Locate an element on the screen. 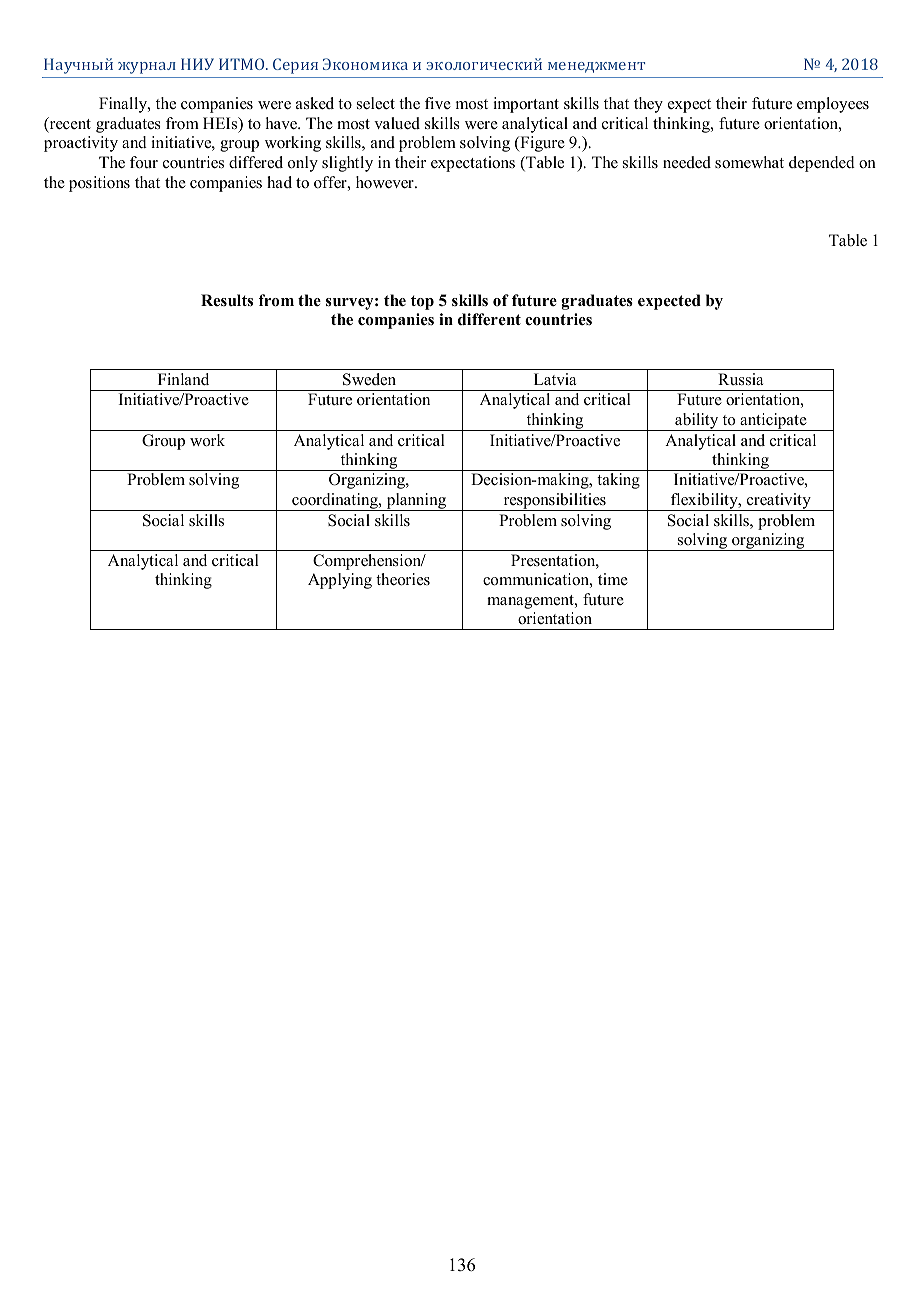 This screenshot has height=1308, width=924. five is located at coordinates (438, 103).
